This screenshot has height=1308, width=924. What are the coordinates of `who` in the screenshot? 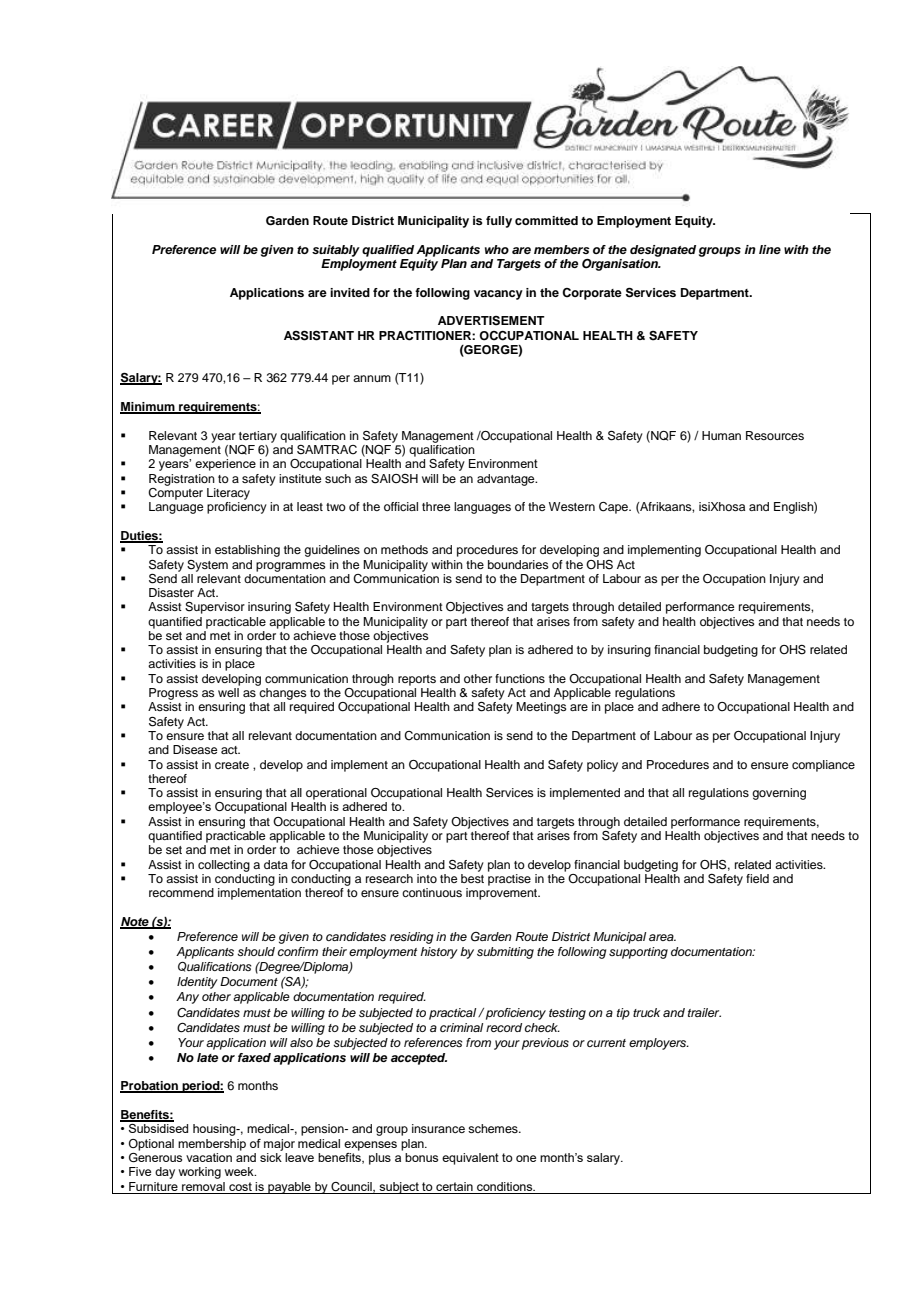 It's located at (497, 249).
